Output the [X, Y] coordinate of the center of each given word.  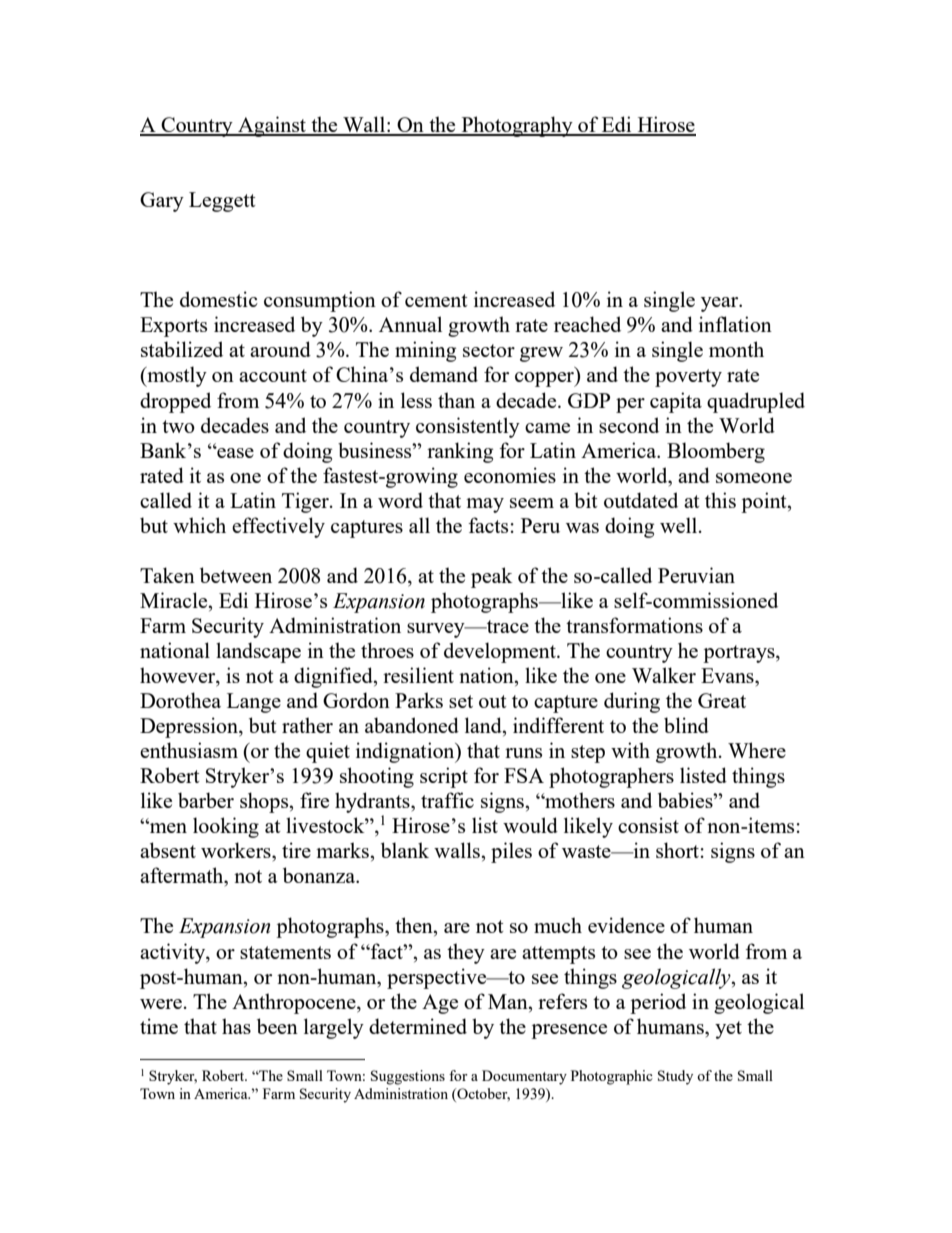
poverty [688, 378]
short [677, 850]
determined [418, 1026]
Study [675, 1077]
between [236, 575]
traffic [447, 800]
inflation [735, 324]
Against [272, 126]
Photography [517, 126]
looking [226, 827]
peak [492, 577]
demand [444, 374]
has [236, 1026]
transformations [634, 625]
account [273, 375]
